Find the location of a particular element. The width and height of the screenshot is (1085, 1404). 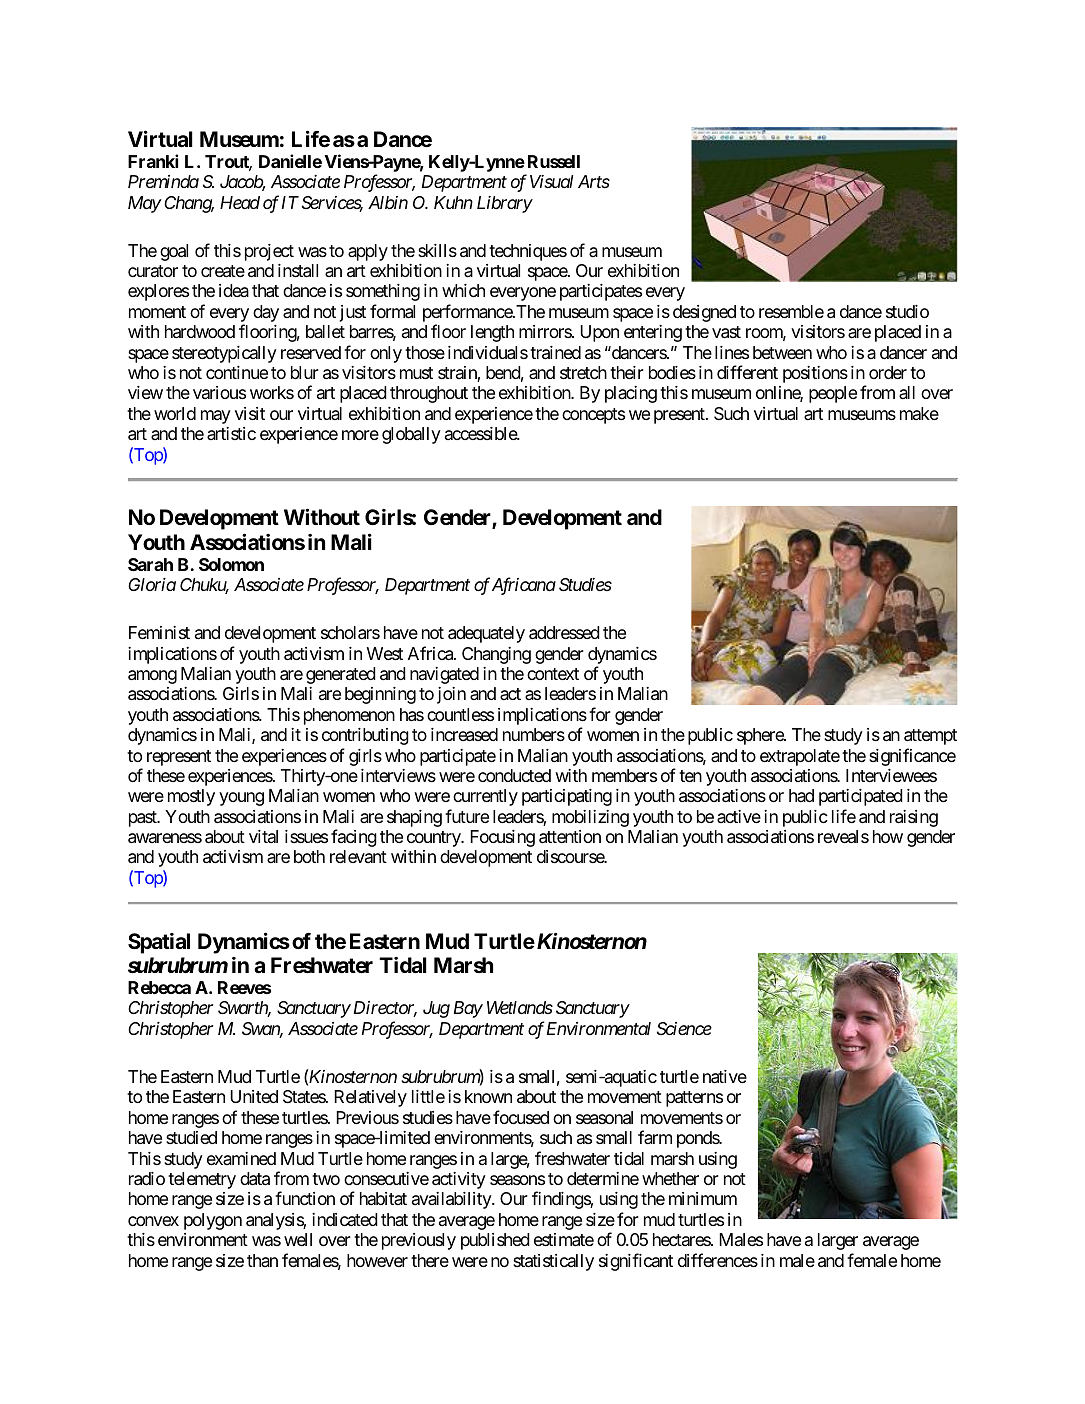

polygon is located at coordinates (213, 1221).
